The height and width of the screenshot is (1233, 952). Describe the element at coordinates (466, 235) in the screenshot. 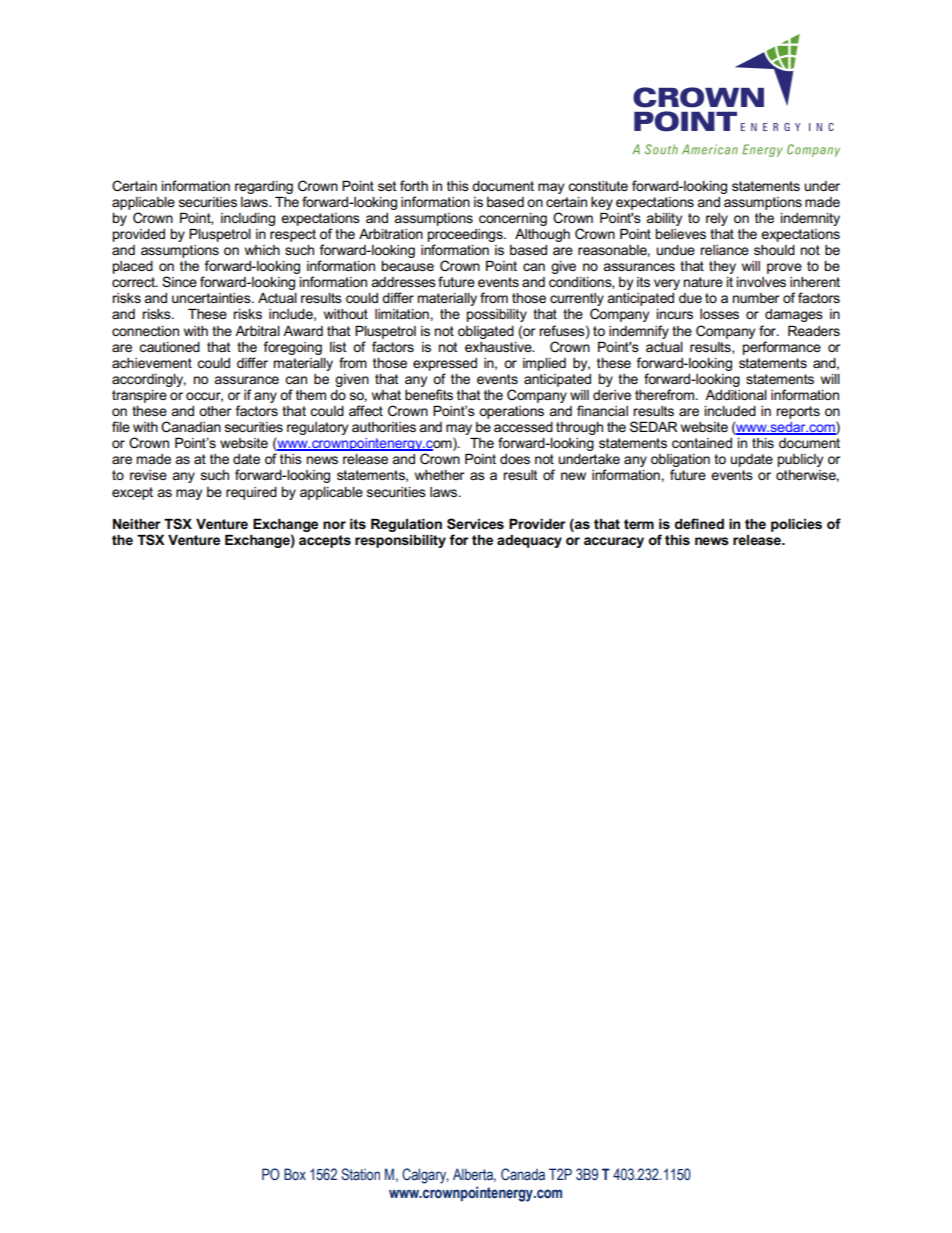

I see `proceedings` at that location.
